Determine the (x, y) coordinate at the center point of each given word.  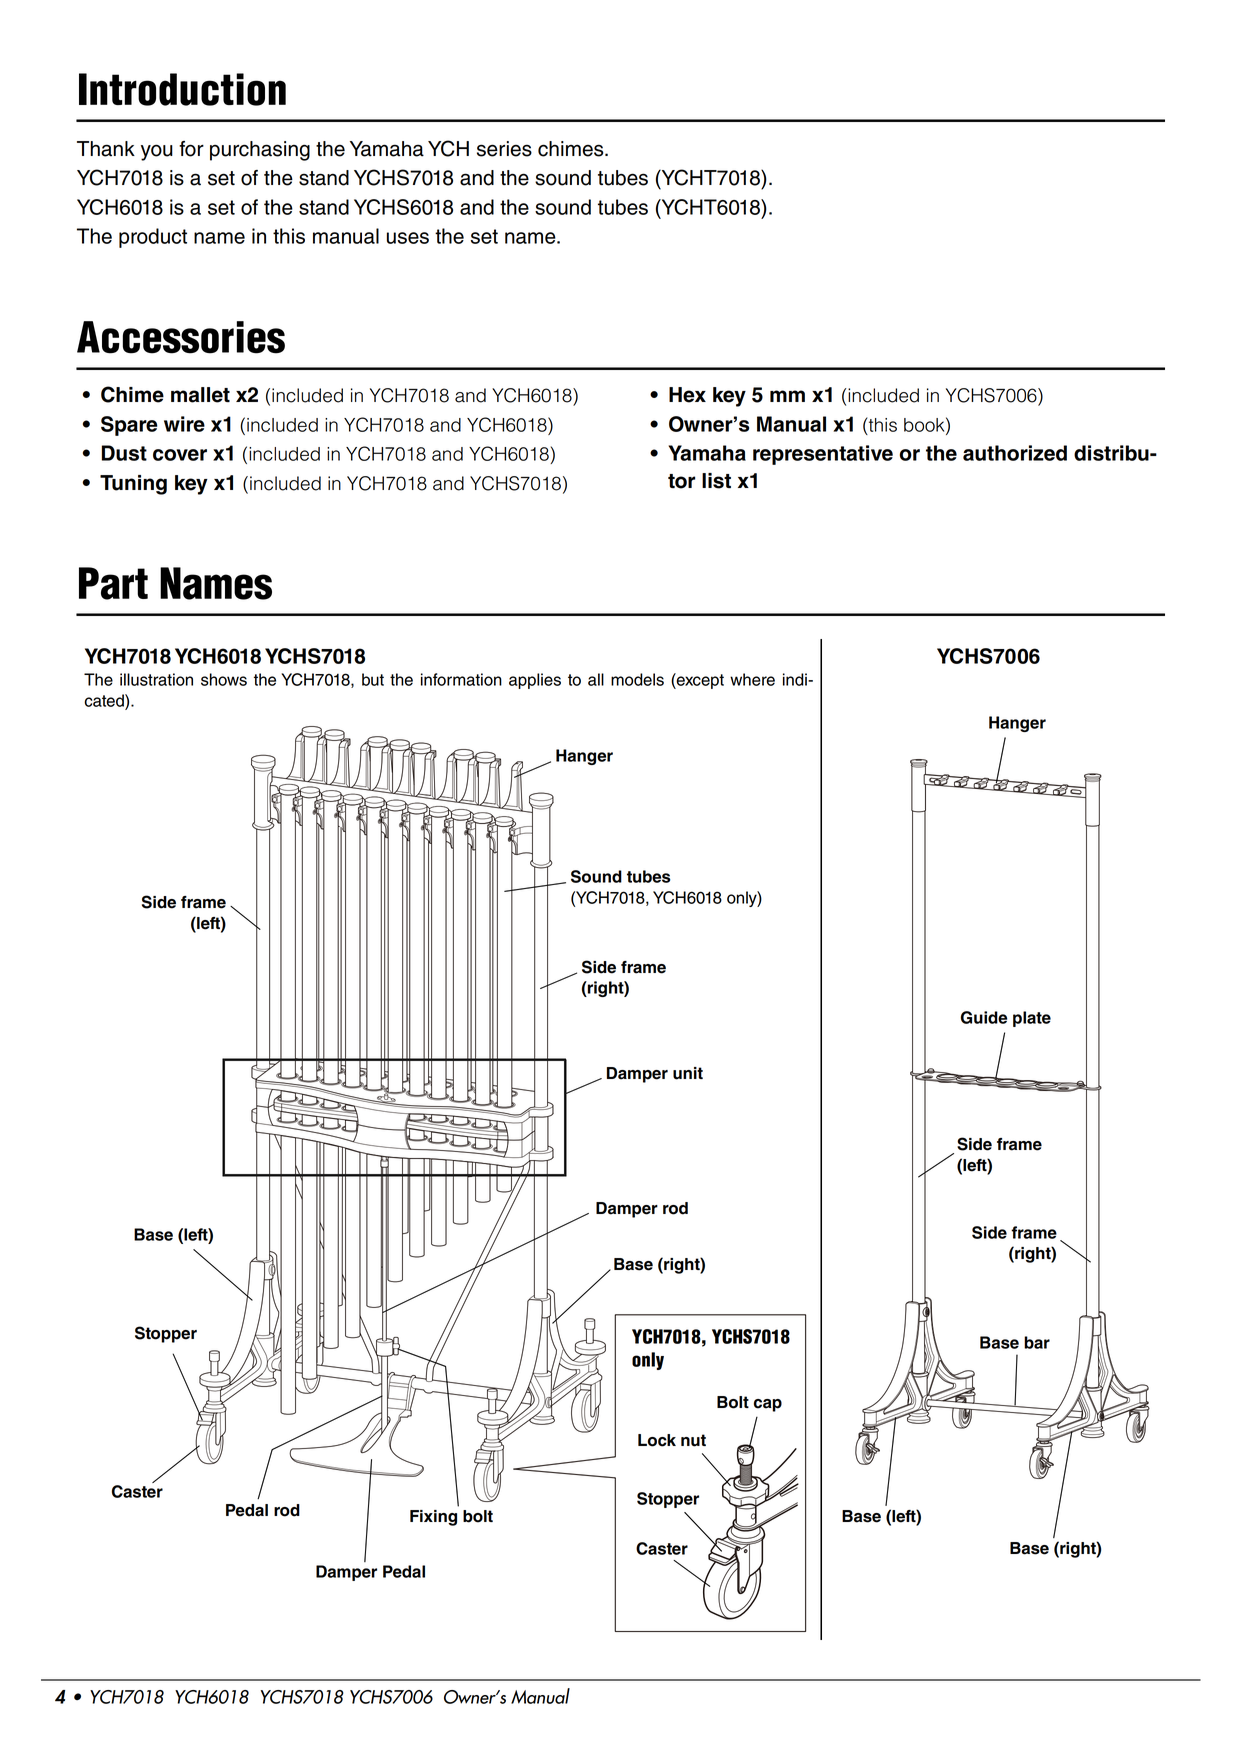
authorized (1015, 453)
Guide (984, 1017)
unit (688, 1073)
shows (224, 679)
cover (180, 455)
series (504, 149)
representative (823, 455)
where (752, 679)
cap (768, 1405)
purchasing (260, 151)
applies (535, 681)
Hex (687, 395)
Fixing (433, 1518)
